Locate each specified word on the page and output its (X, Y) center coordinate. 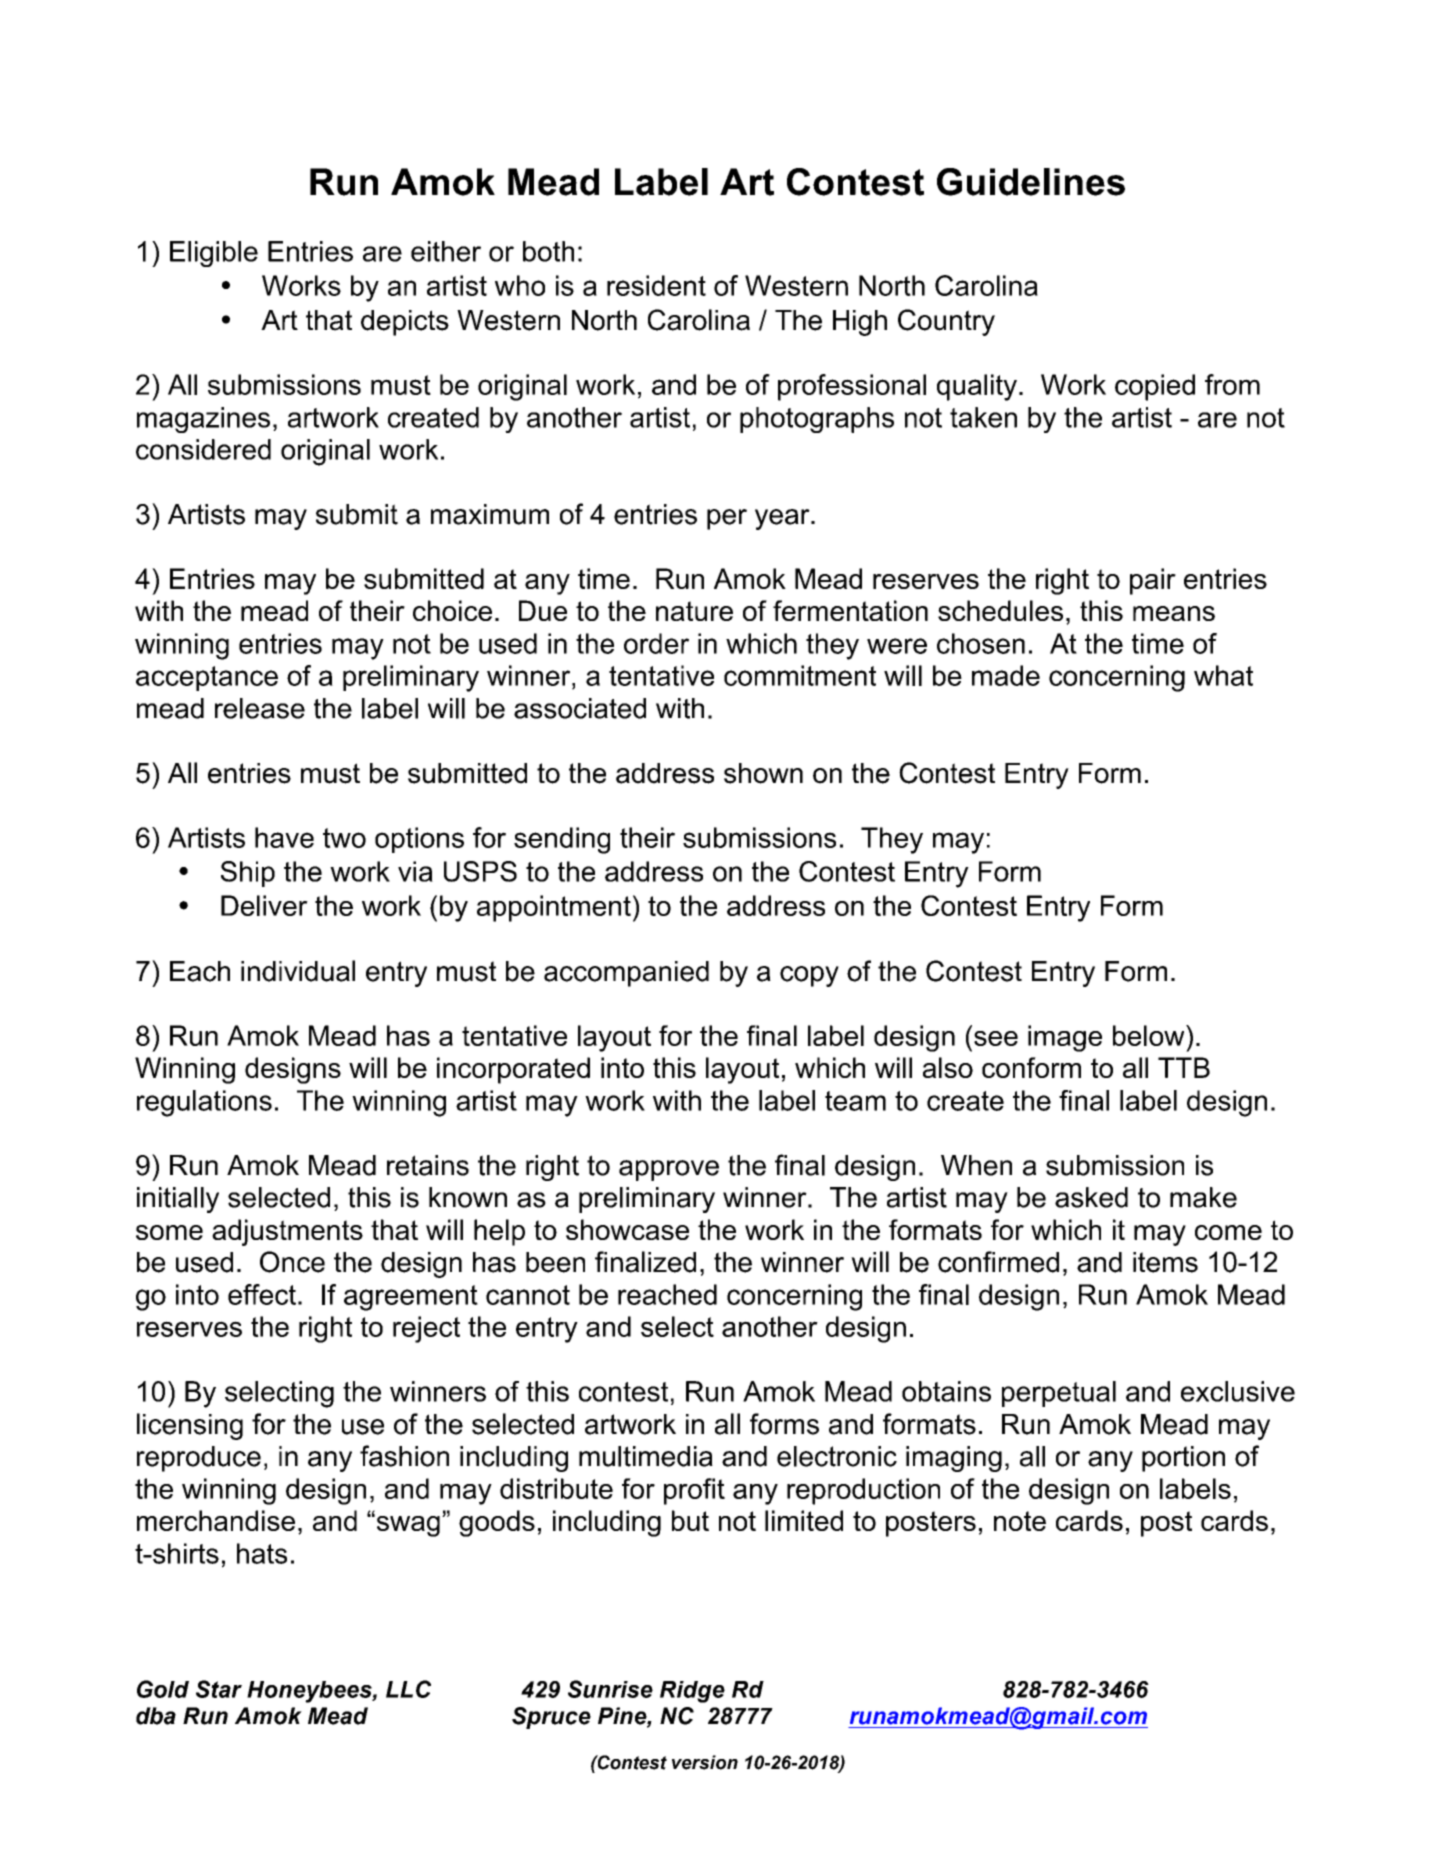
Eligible (214, 254)
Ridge (692, 1692)
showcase (627, 1229)
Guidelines (1031, 182)
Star (219, 1689)
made (1006, 675)
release (260, 708)
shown (763, 773)
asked (1091, 1197)
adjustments (287, 1232)
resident (656, 285)
